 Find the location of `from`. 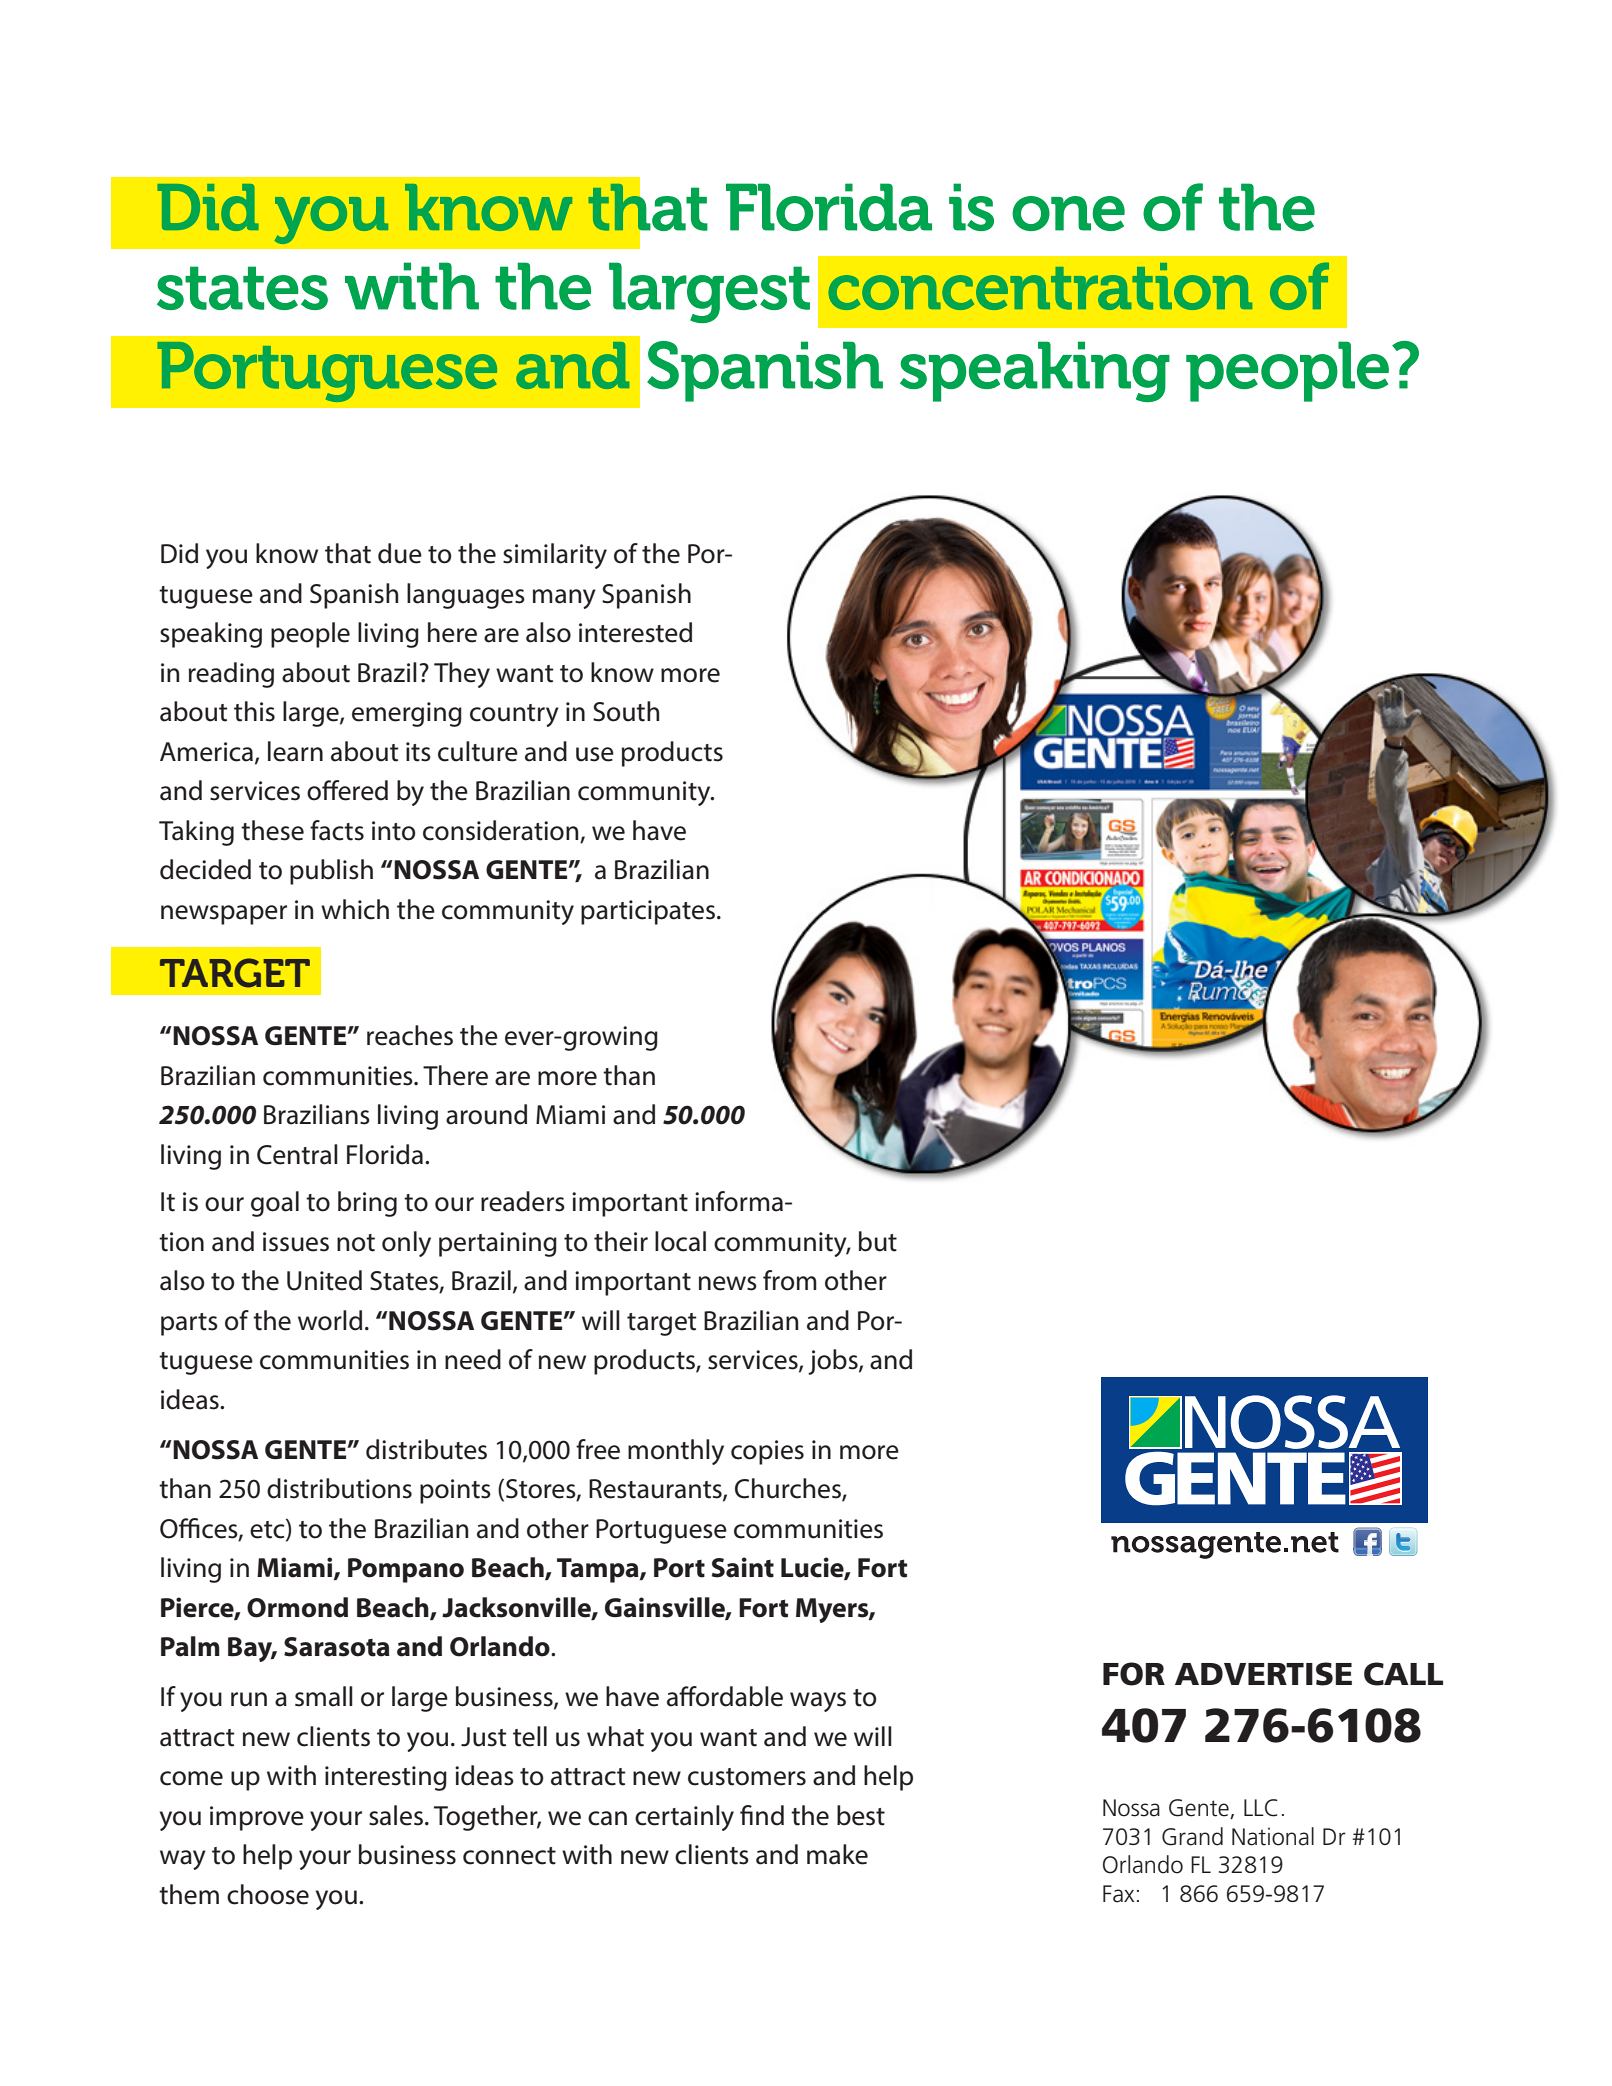

from is located at coordinates (790, 1280).
